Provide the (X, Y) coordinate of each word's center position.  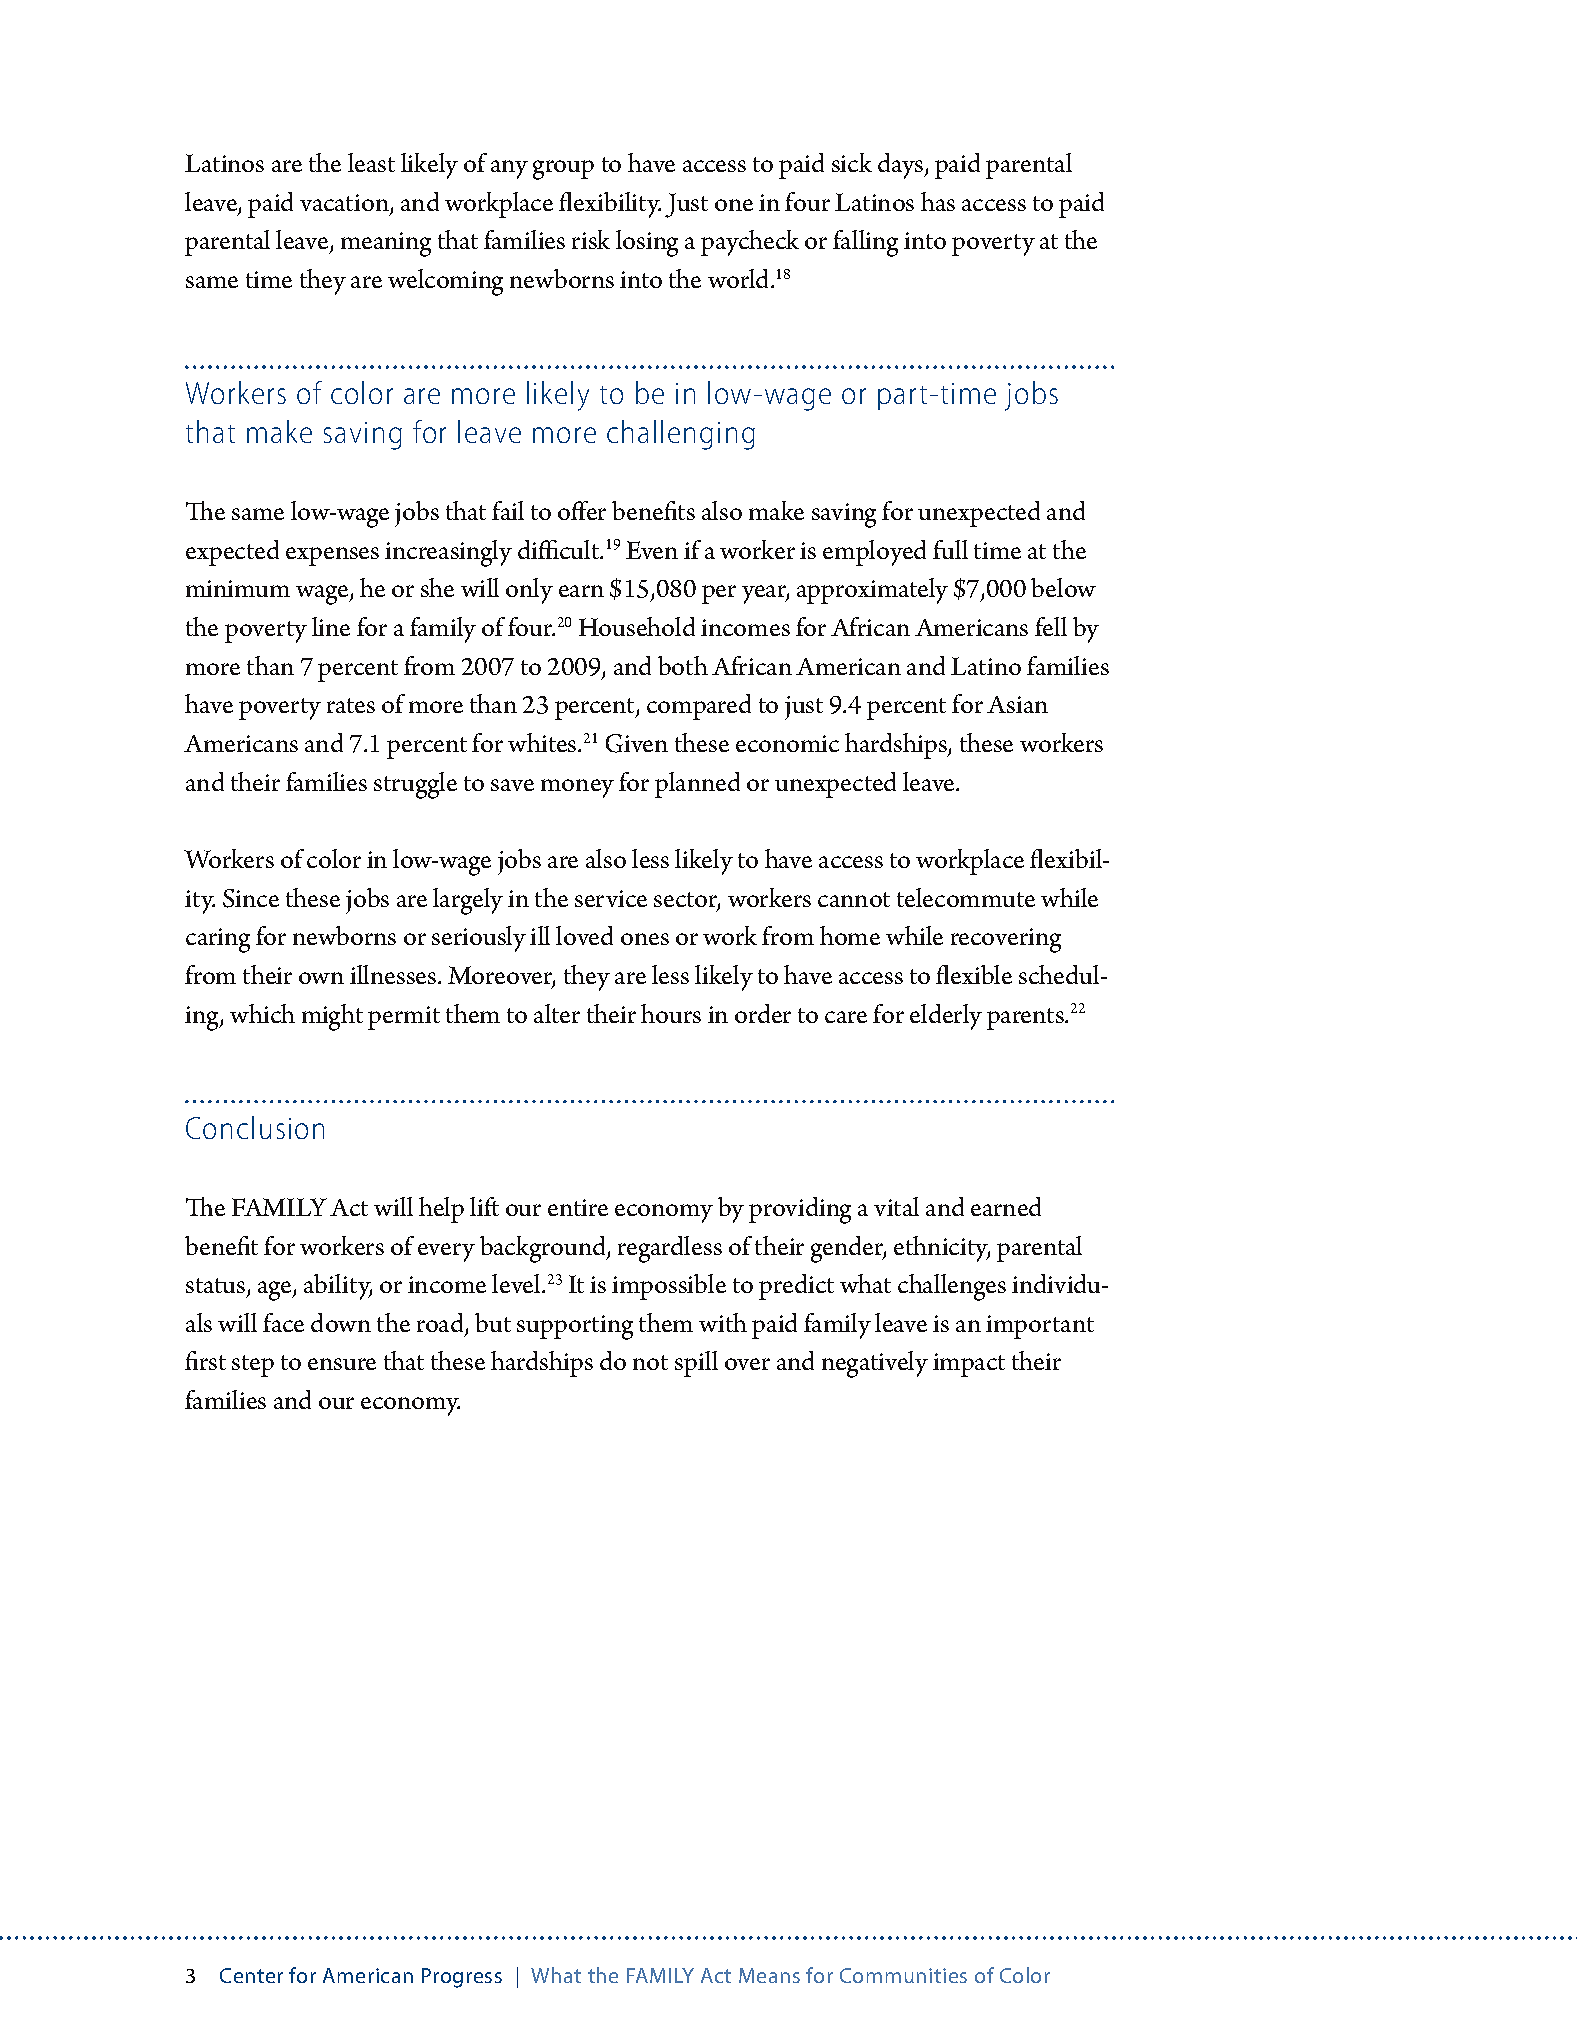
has (938, 201)
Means (769, 1975)
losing (647, 243)
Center (251, 1975)
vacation (345, 204)
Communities (903, 1975)
